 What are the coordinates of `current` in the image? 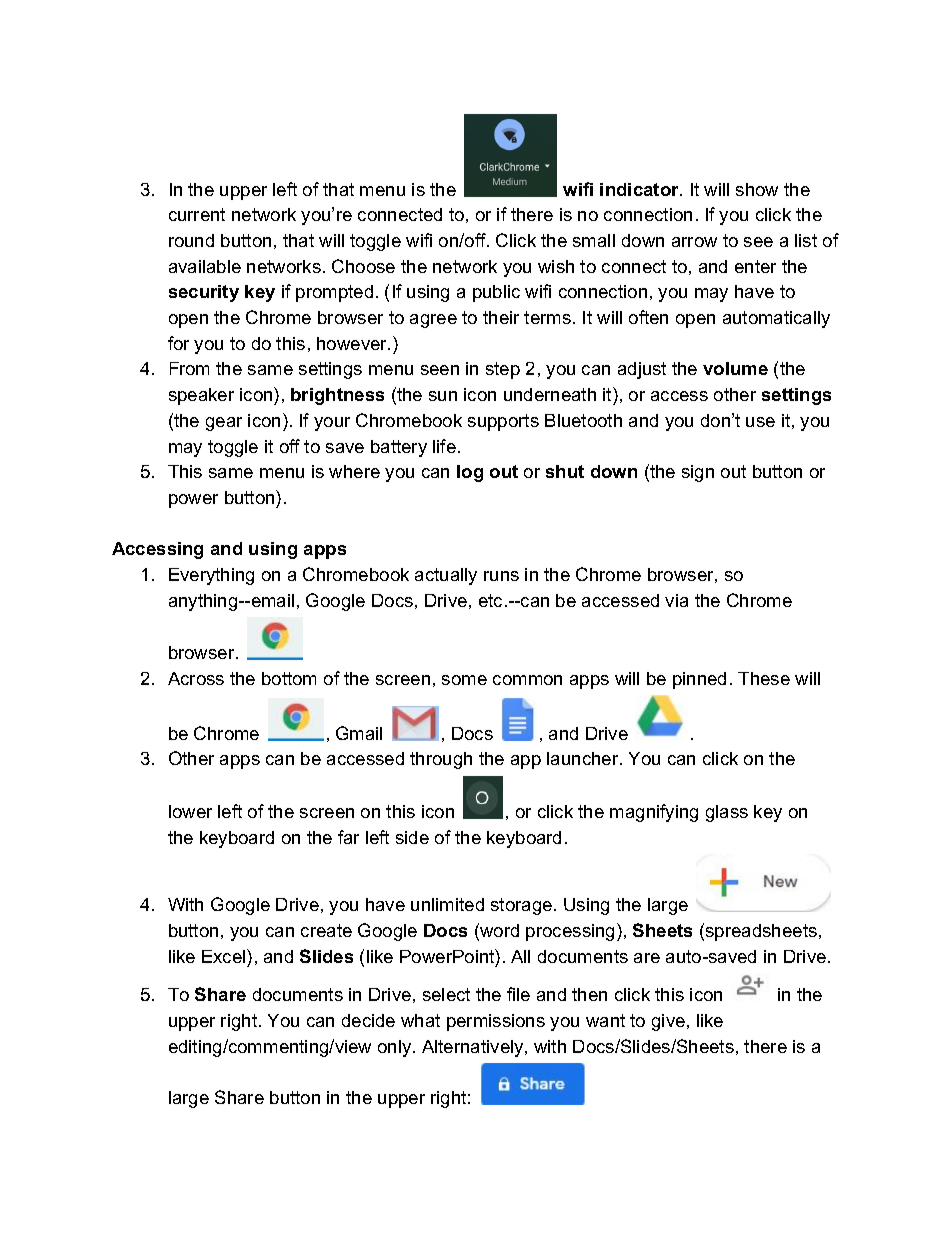 It's located at (197, 214).
